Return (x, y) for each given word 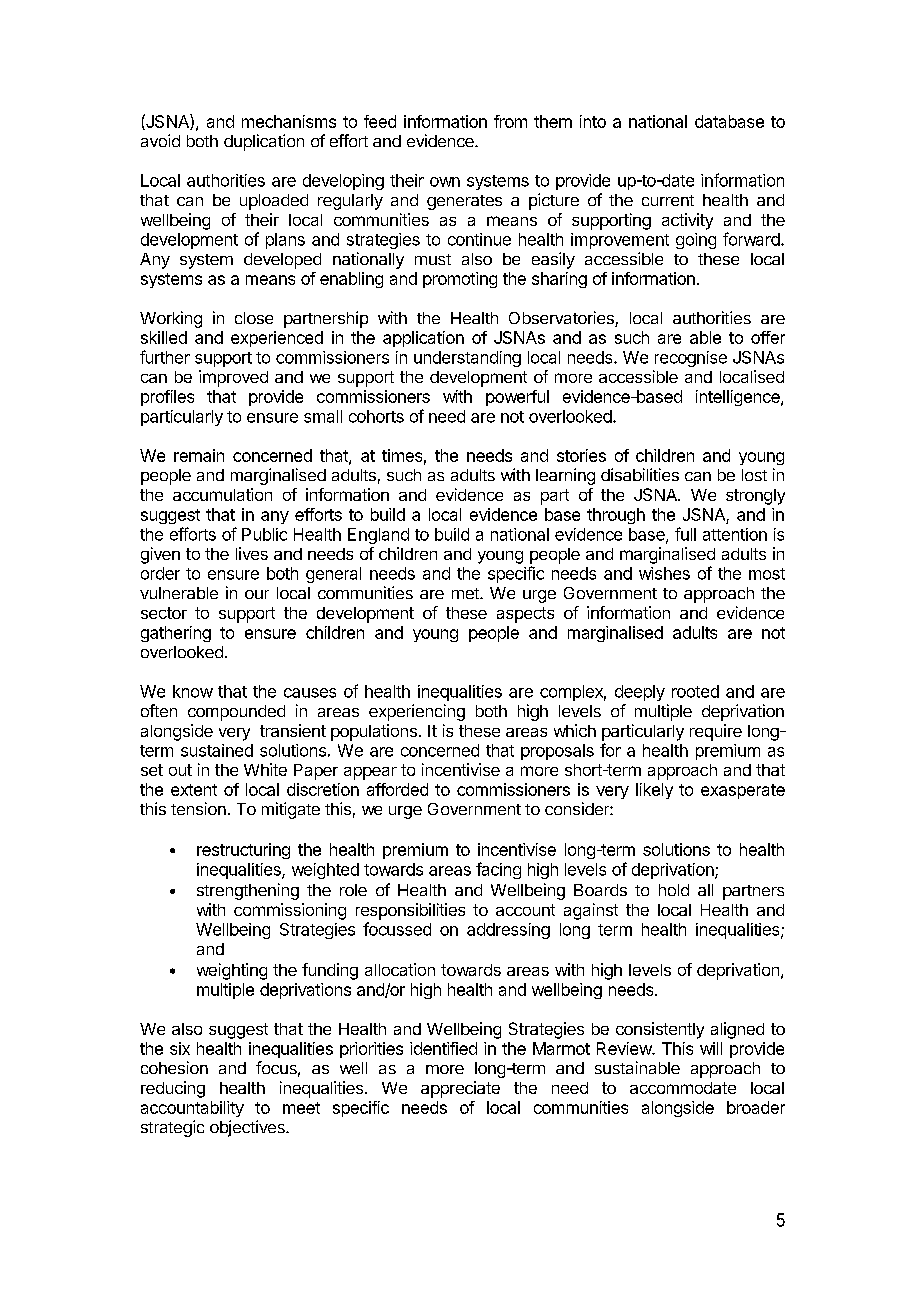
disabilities (640, 474)
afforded (397, 789)
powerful (517, 398)
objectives (248, 1128)
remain (199, 455)
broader (756, 1107)
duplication (264, 142)
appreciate (460, 1089)
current (668, 200)
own (445, 182)
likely (654, 791)
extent (194, 790)
